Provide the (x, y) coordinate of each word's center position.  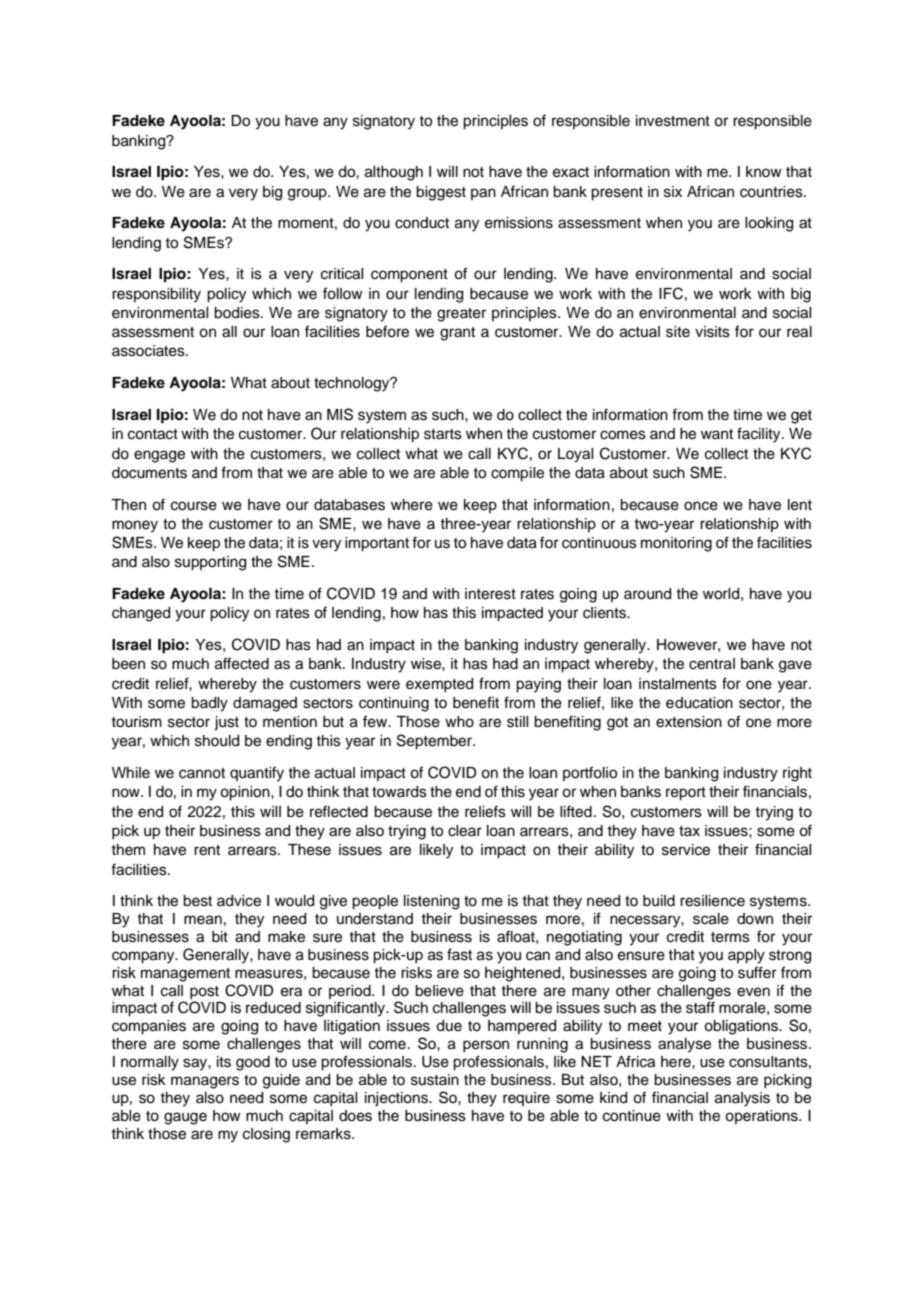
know (764, 171)
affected (242, 663)
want (717, 434)
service (686, 850)
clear (465, 831)
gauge (185, 1118)
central (712, 664)
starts (443, 434)
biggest (441, 193)
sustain (435, 1080)
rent (207, 850)
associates (149, 351)
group (308, 194)
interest (490, 594)
